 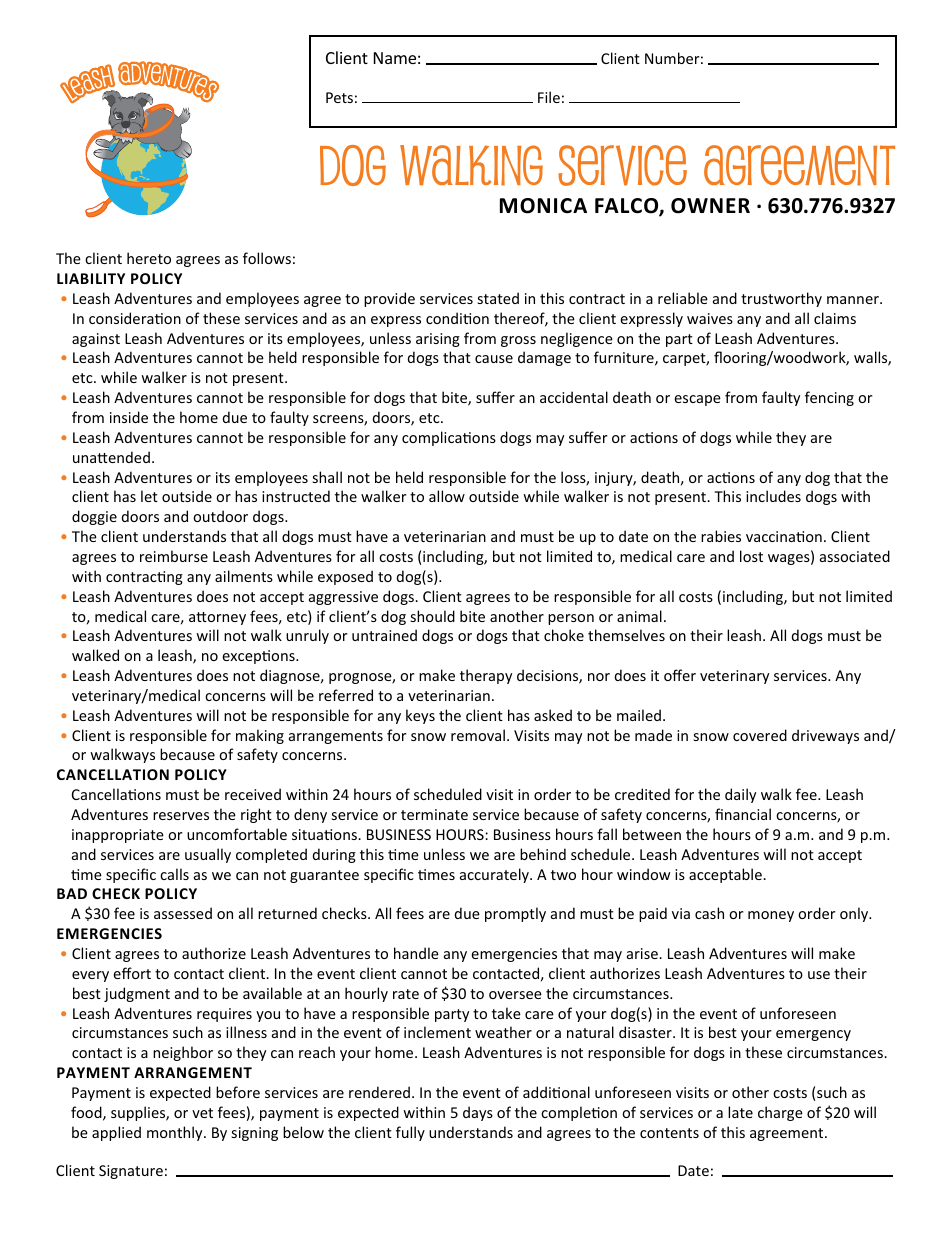 What do you see at coordinates (784, 536) in the image?
I see `vaccination` at bounding box center [784, 536].
